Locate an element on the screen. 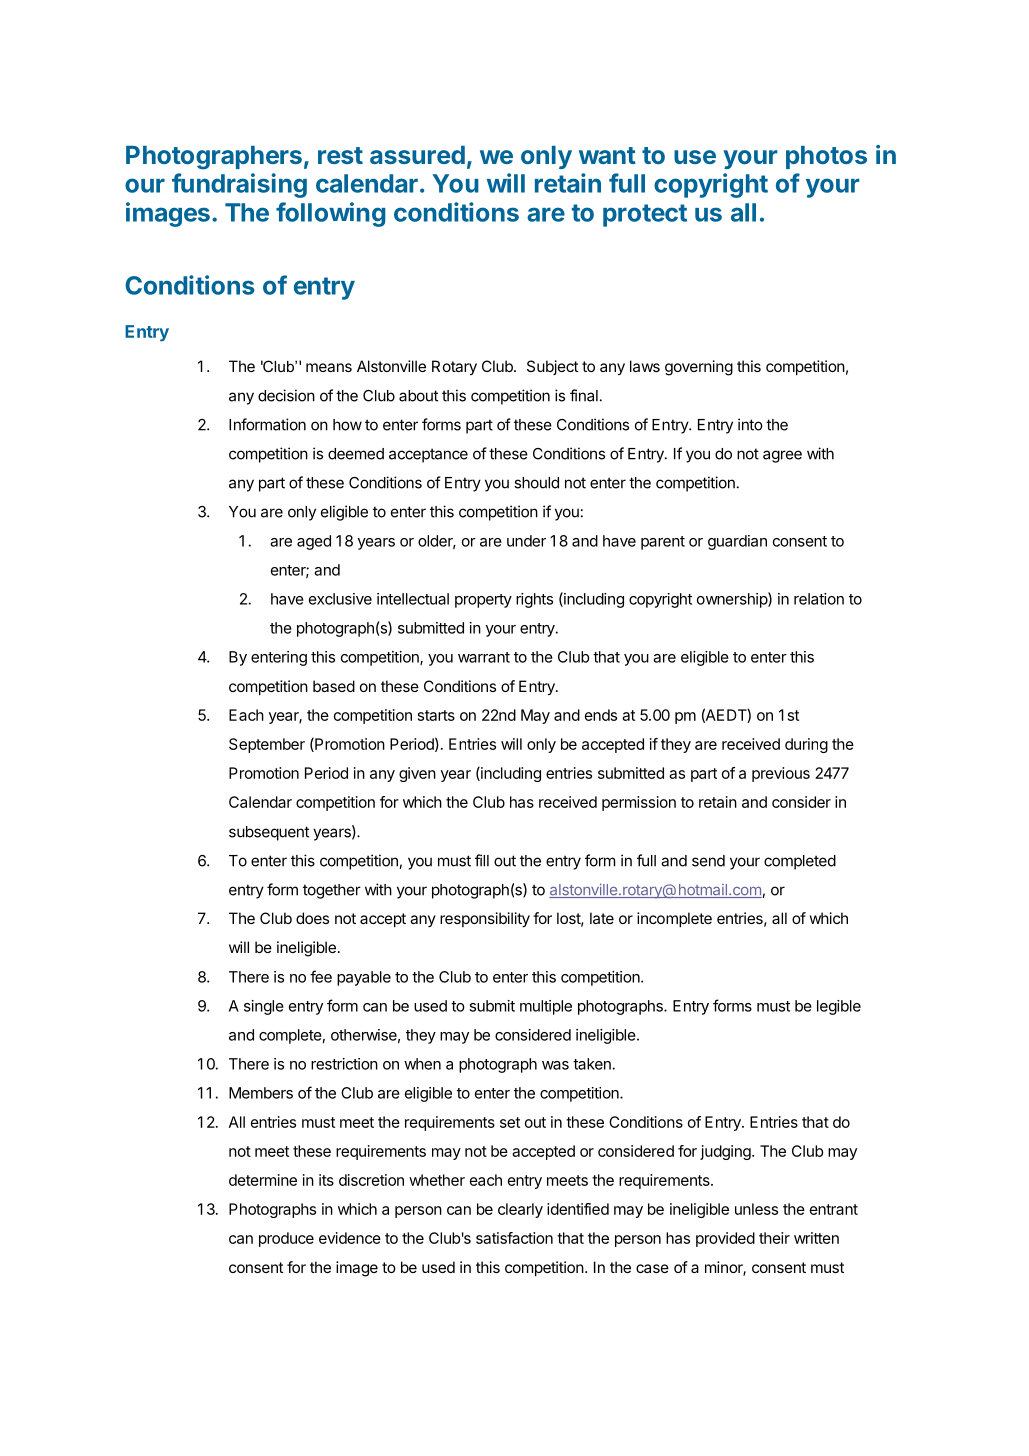 The width and height of the screenshot is (1029, 1456). ends is located at coordinates (601, 715).
